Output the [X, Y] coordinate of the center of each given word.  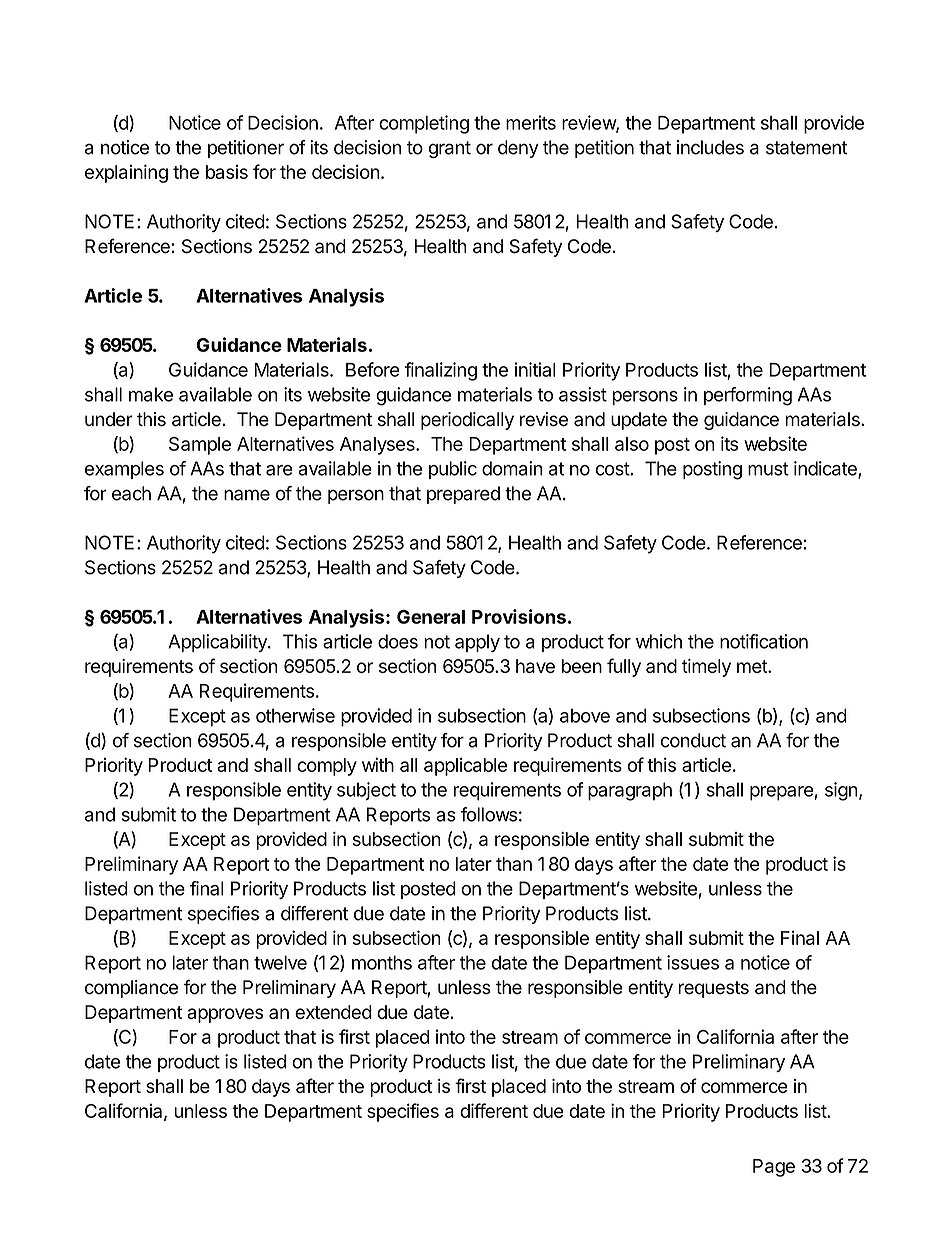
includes [710, 147]
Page [774, 1168]
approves [225, 1015]
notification [764, 641]
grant [450, 149]
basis [227, 171]
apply [477, 643]
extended [333, 1012]
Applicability [218, 643]
